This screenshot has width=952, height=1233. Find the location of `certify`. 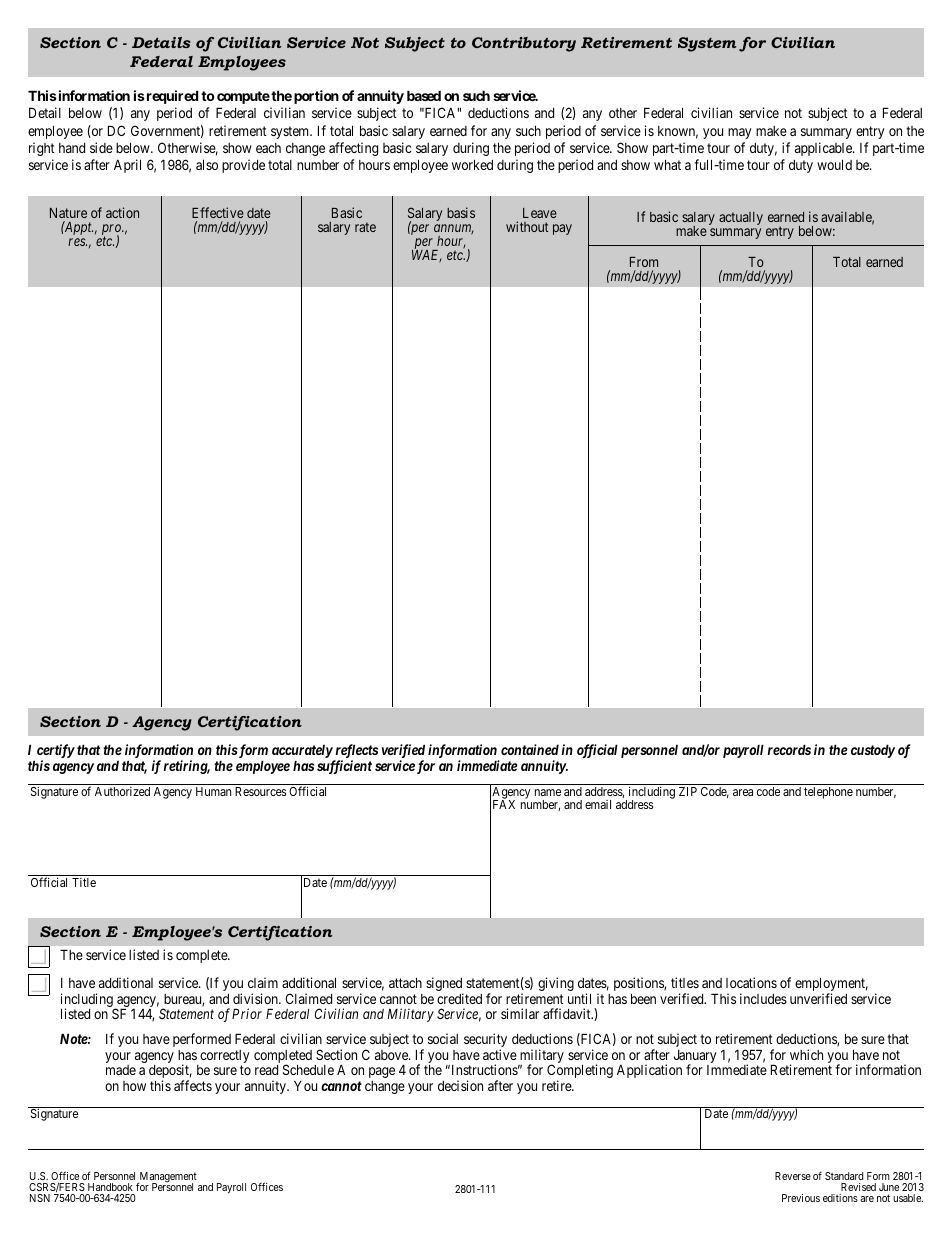

certify is located at coordinates (56, 752).
